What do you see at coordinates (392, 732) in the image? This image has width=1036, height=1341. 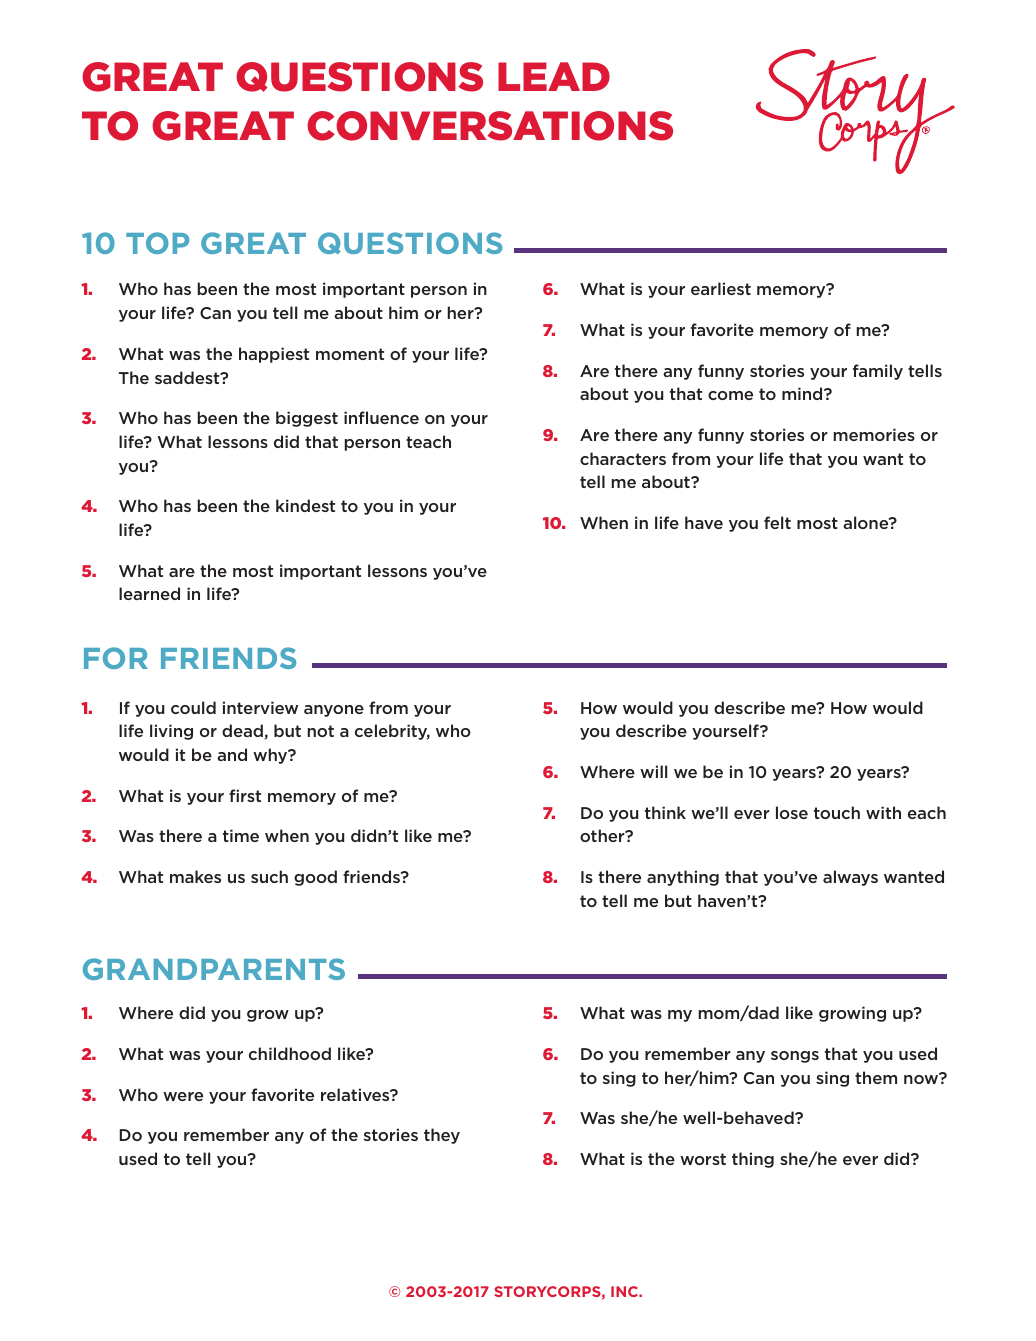 I see `celebrity` at bounding box center [392, 732].
